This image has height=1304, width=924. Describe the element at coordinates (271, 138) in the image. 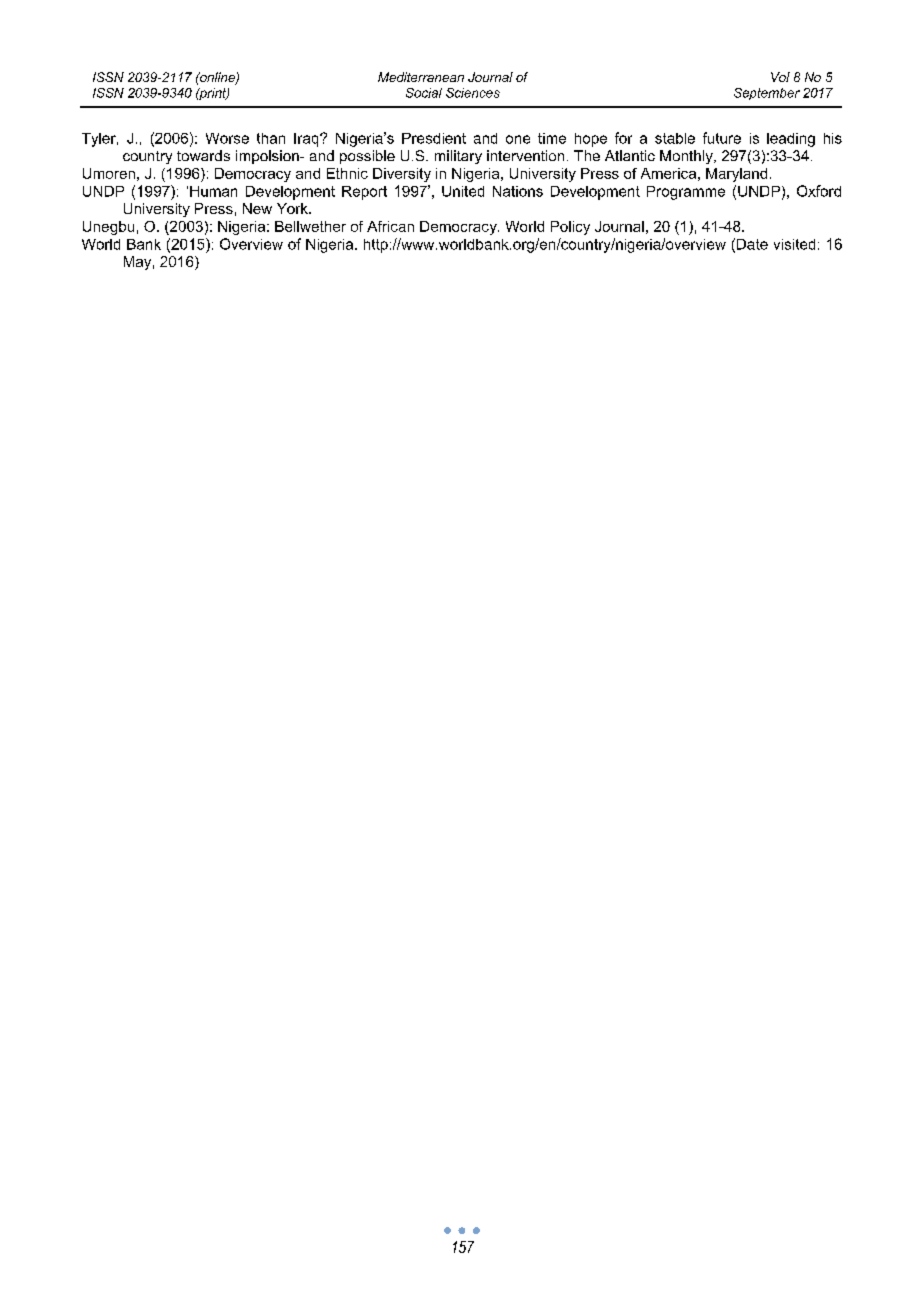

I see `than` at that location.
